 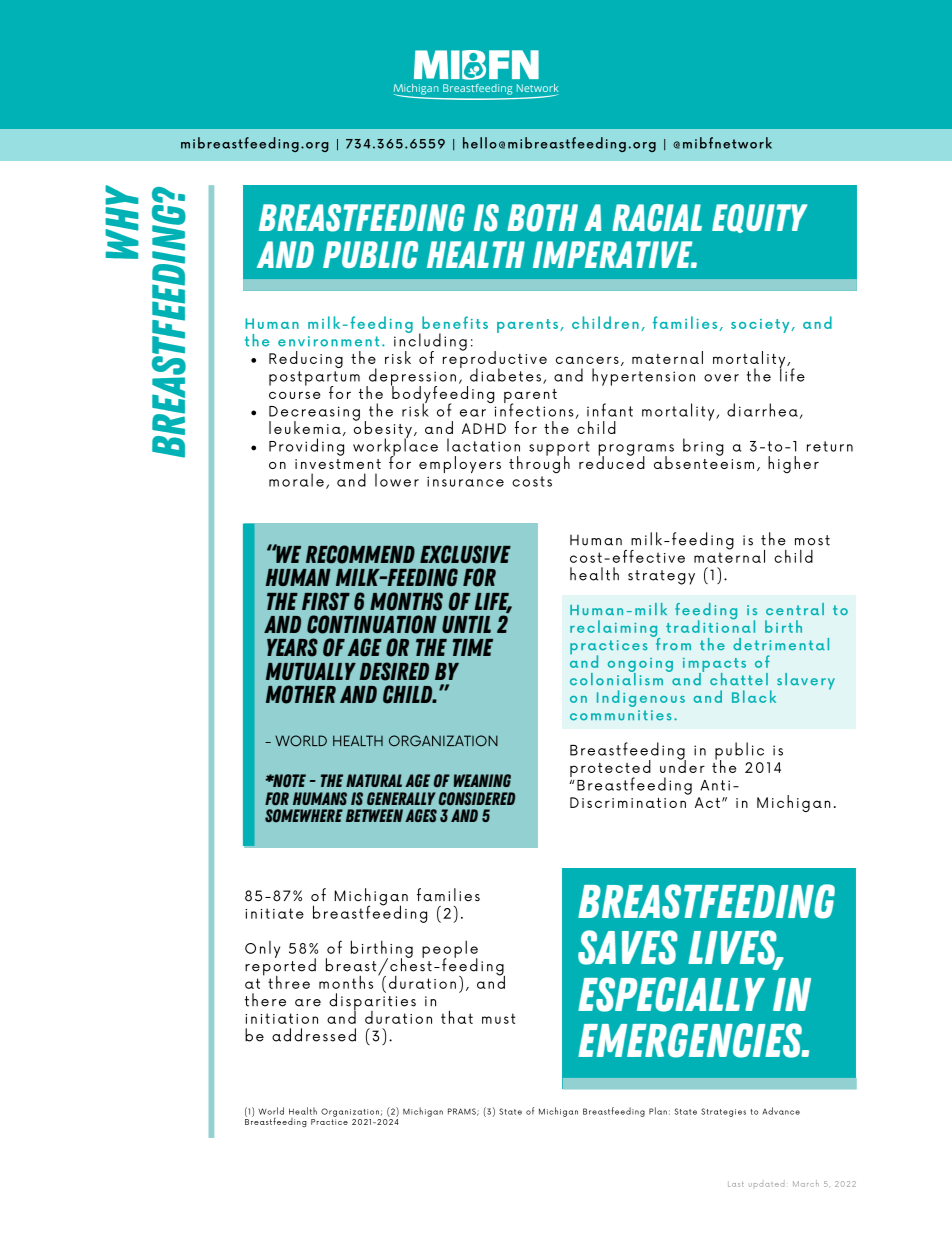 I want to click on EQUITY, so click(x=760, y=218).
